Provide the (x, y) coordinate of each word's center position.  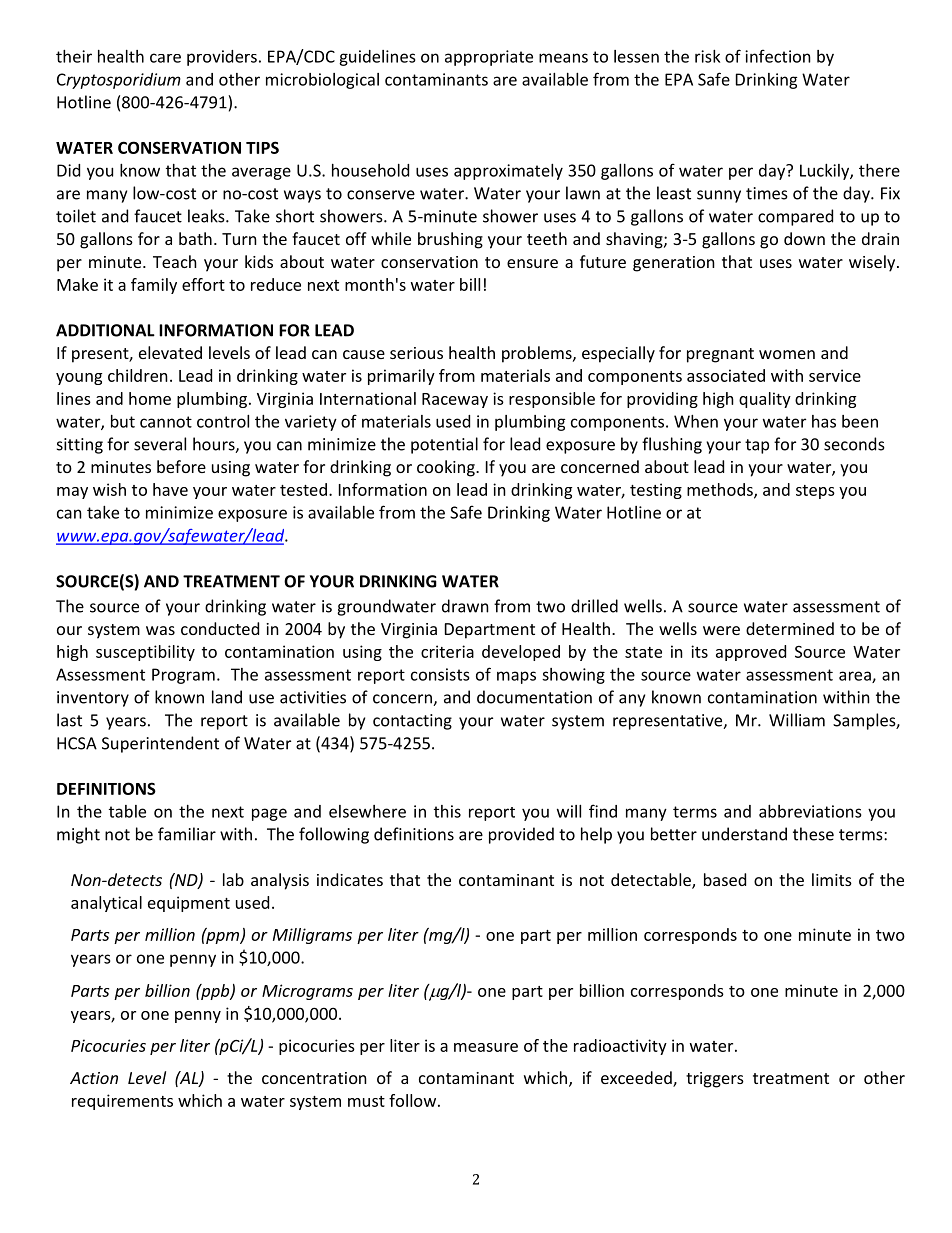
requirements (122, 1102)
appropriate (489, 58)
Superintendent (160, 744)
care (165, 58)
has (824, 421)
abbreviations (810, 811)
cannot (166, 422)
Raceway (455, 400)
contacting (412, 722)
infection (778, 56)
